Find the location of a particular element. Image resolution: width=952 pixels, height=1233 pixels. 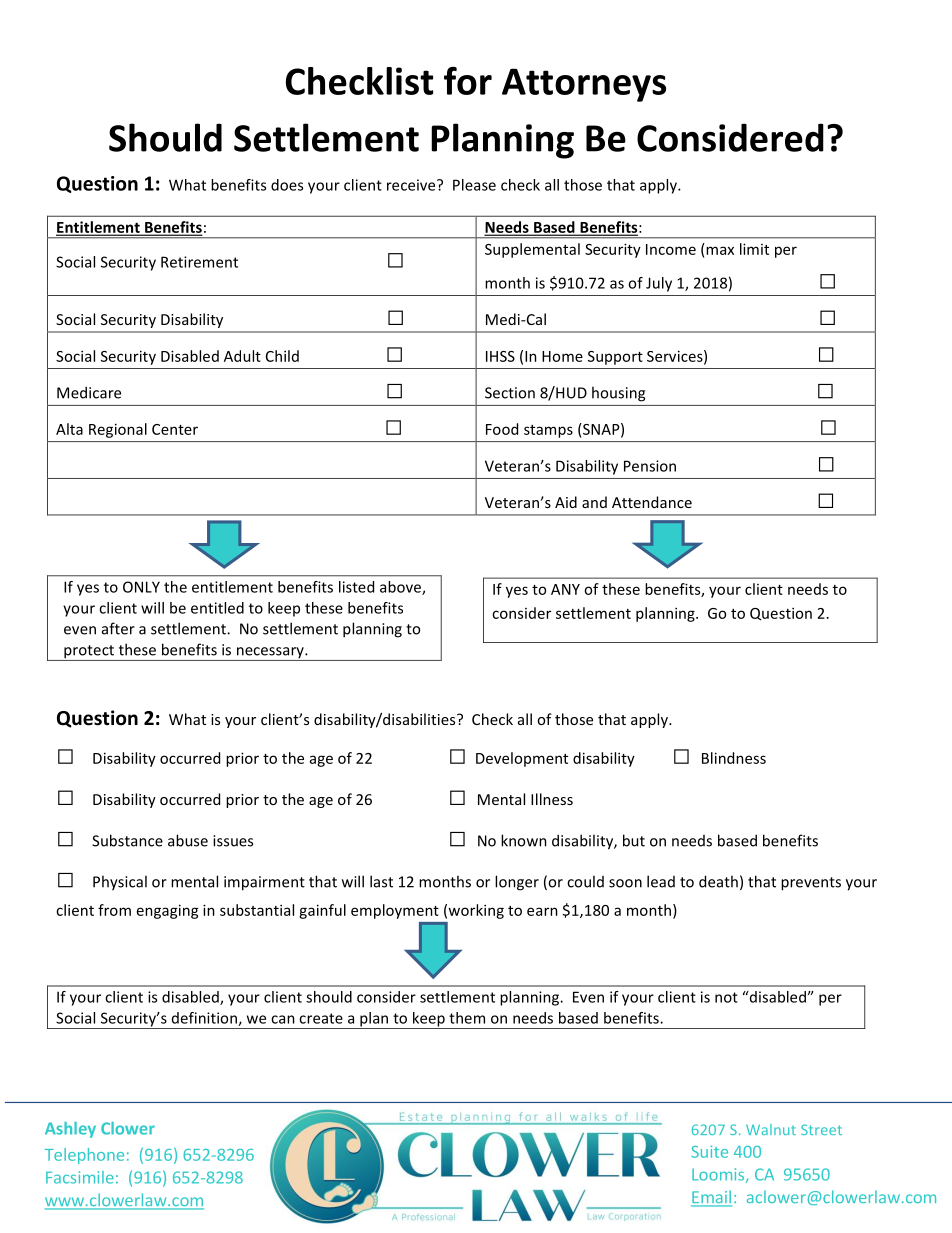

does is located at coordinates (287, 185).
